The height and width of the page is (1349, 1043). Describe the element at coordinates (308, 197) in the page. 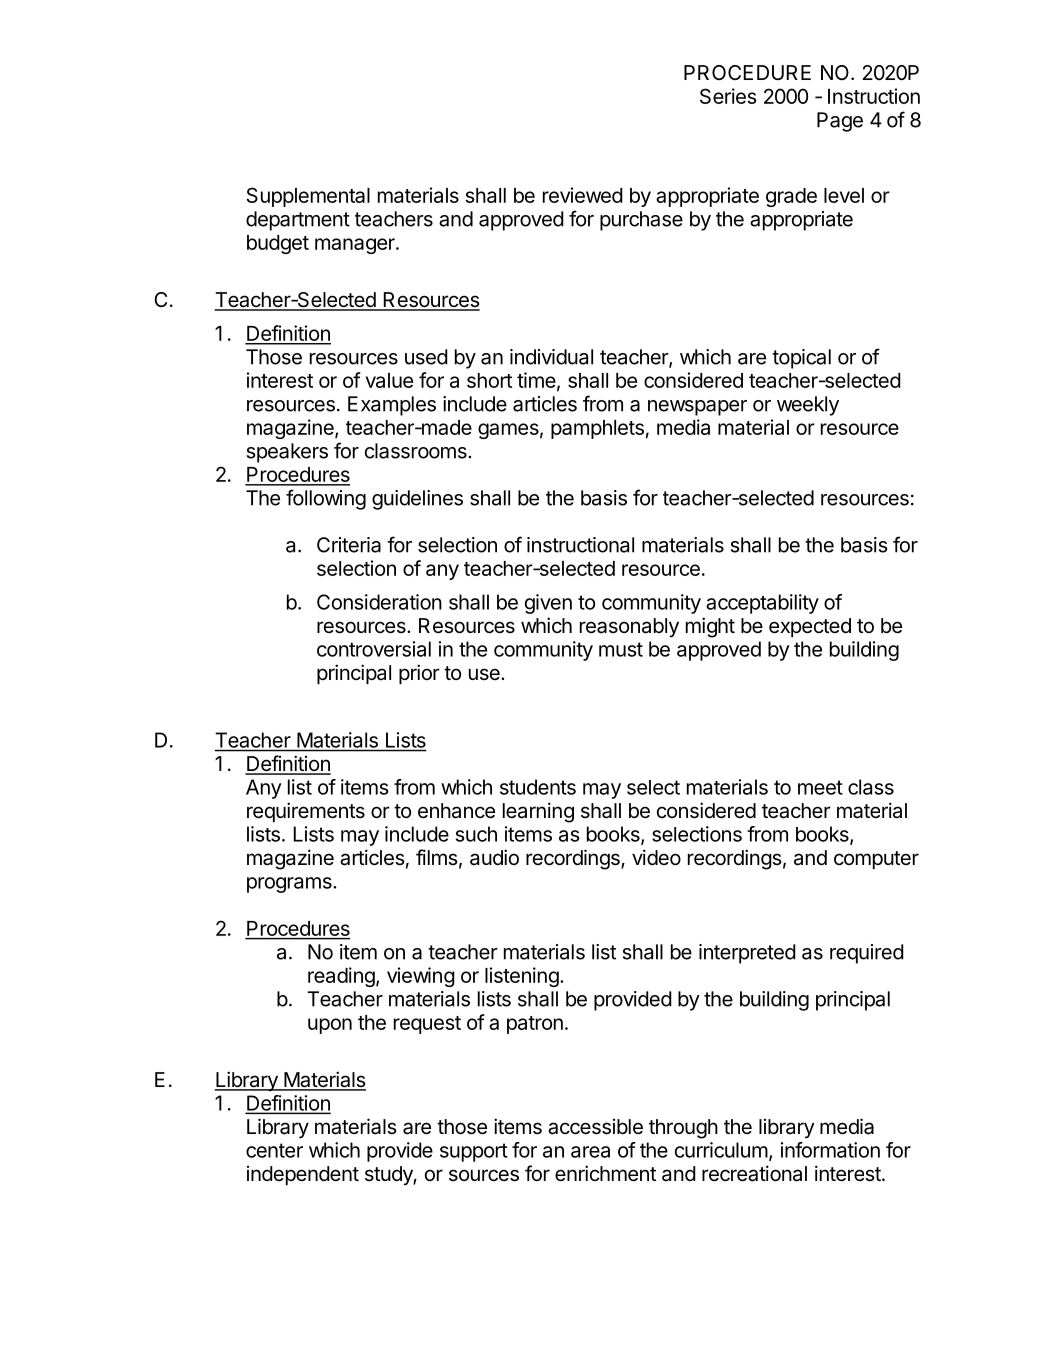

I see `Supplemental` at that location.
